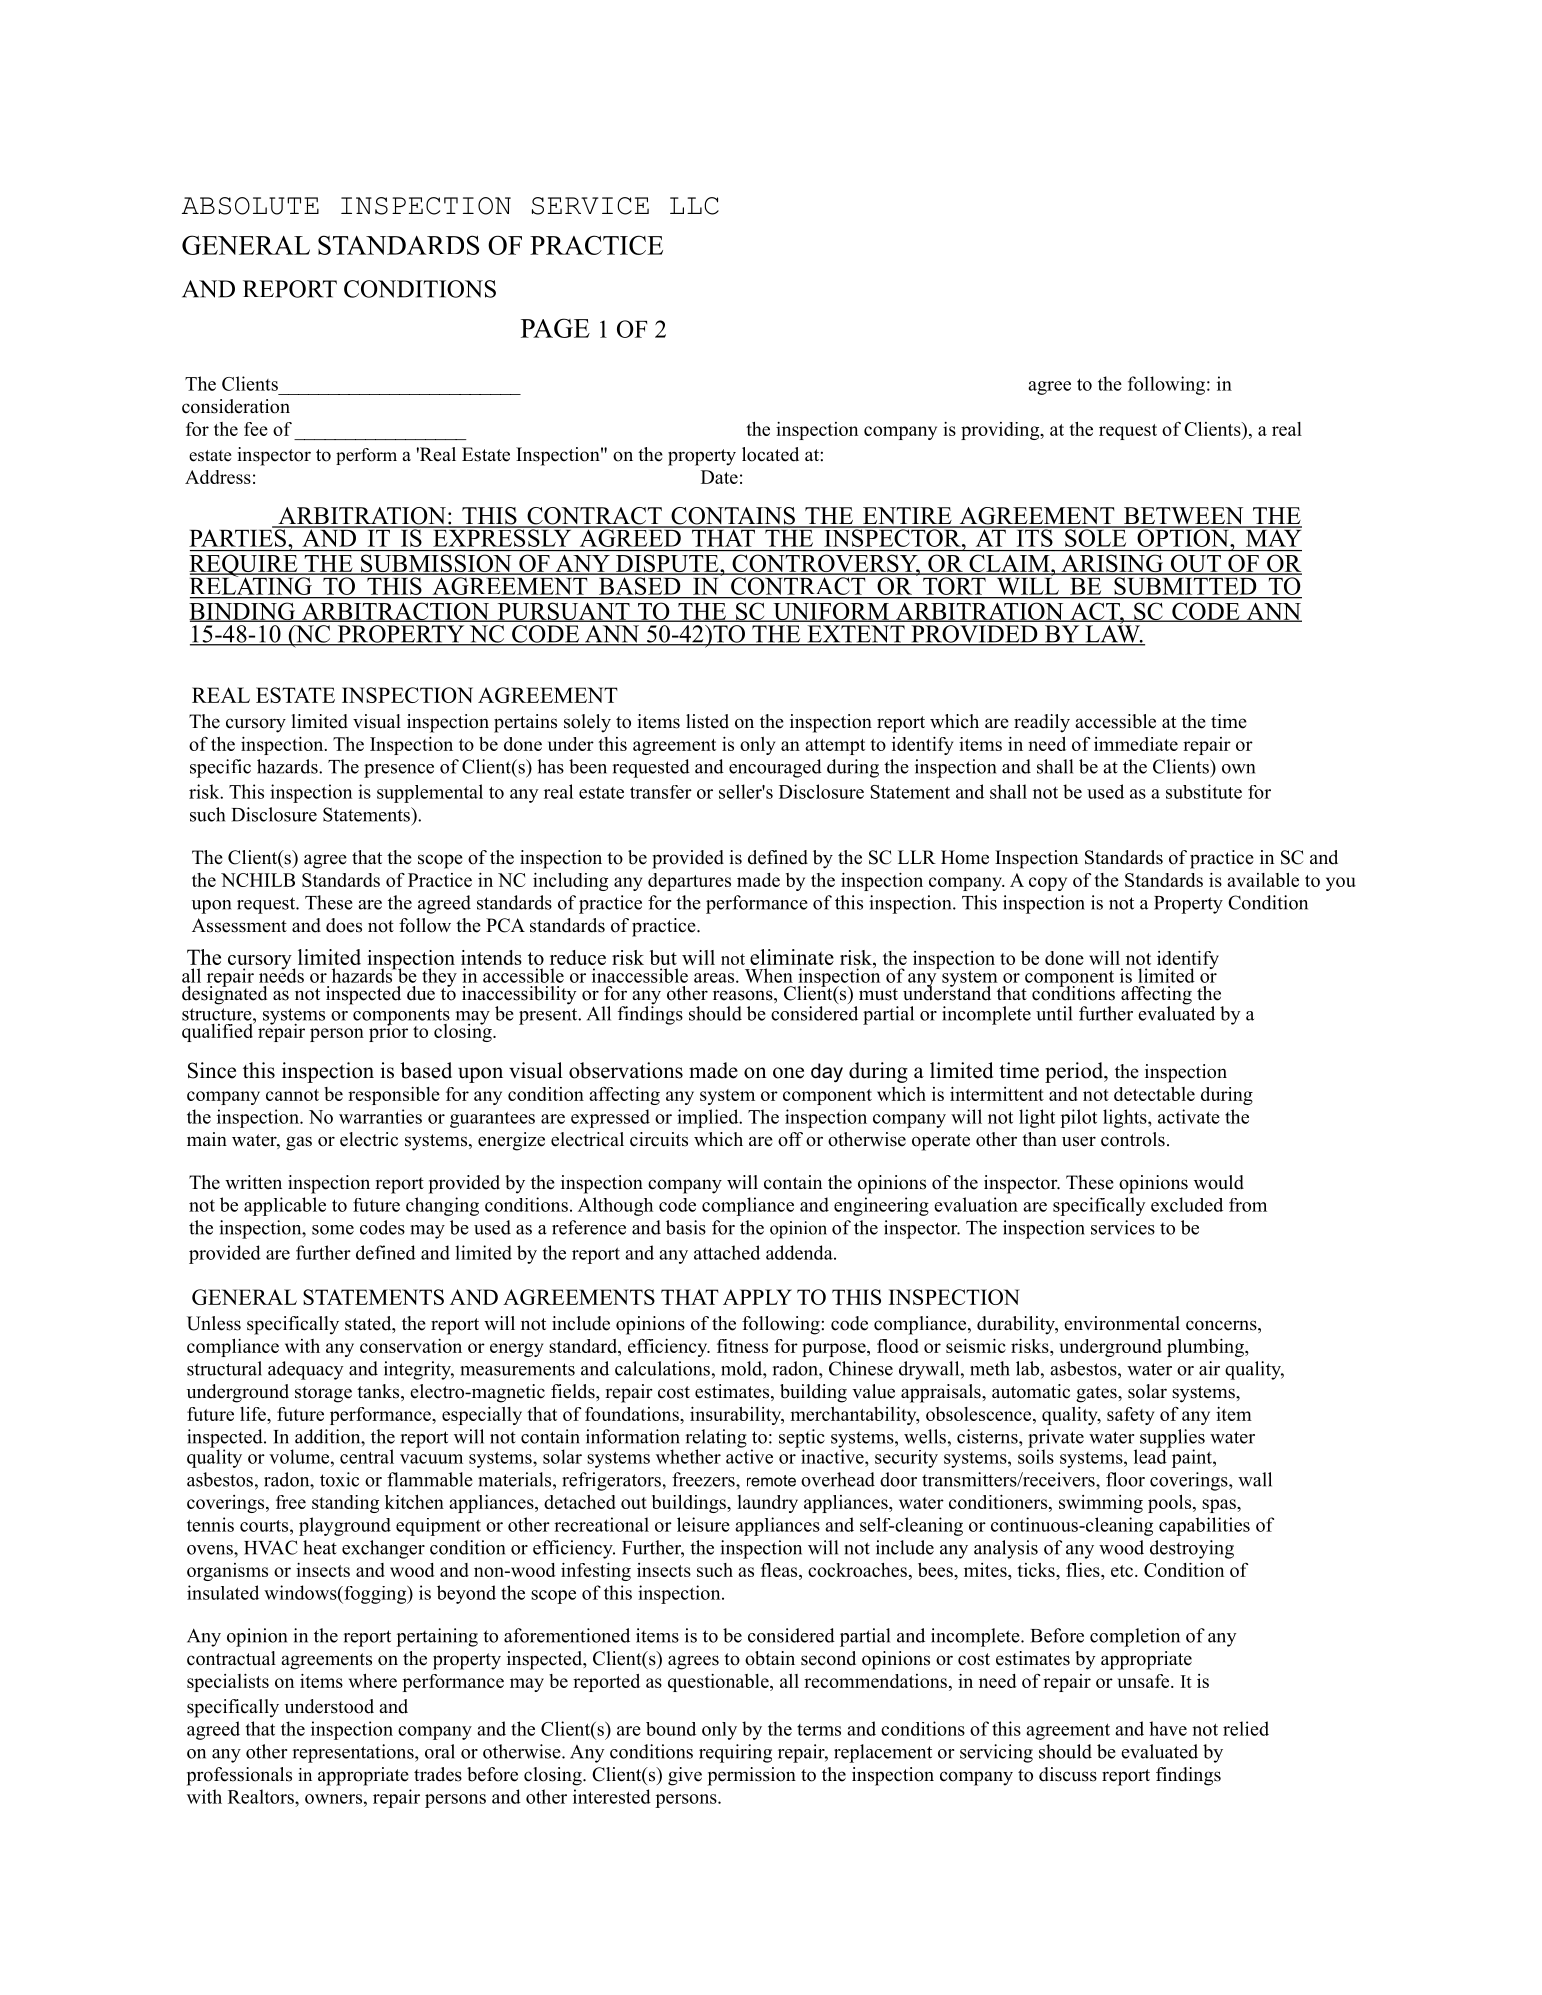  What do you see at coordinates (440, 1751) in the document?
I see `oral` at bounding box center [440, 1751].
